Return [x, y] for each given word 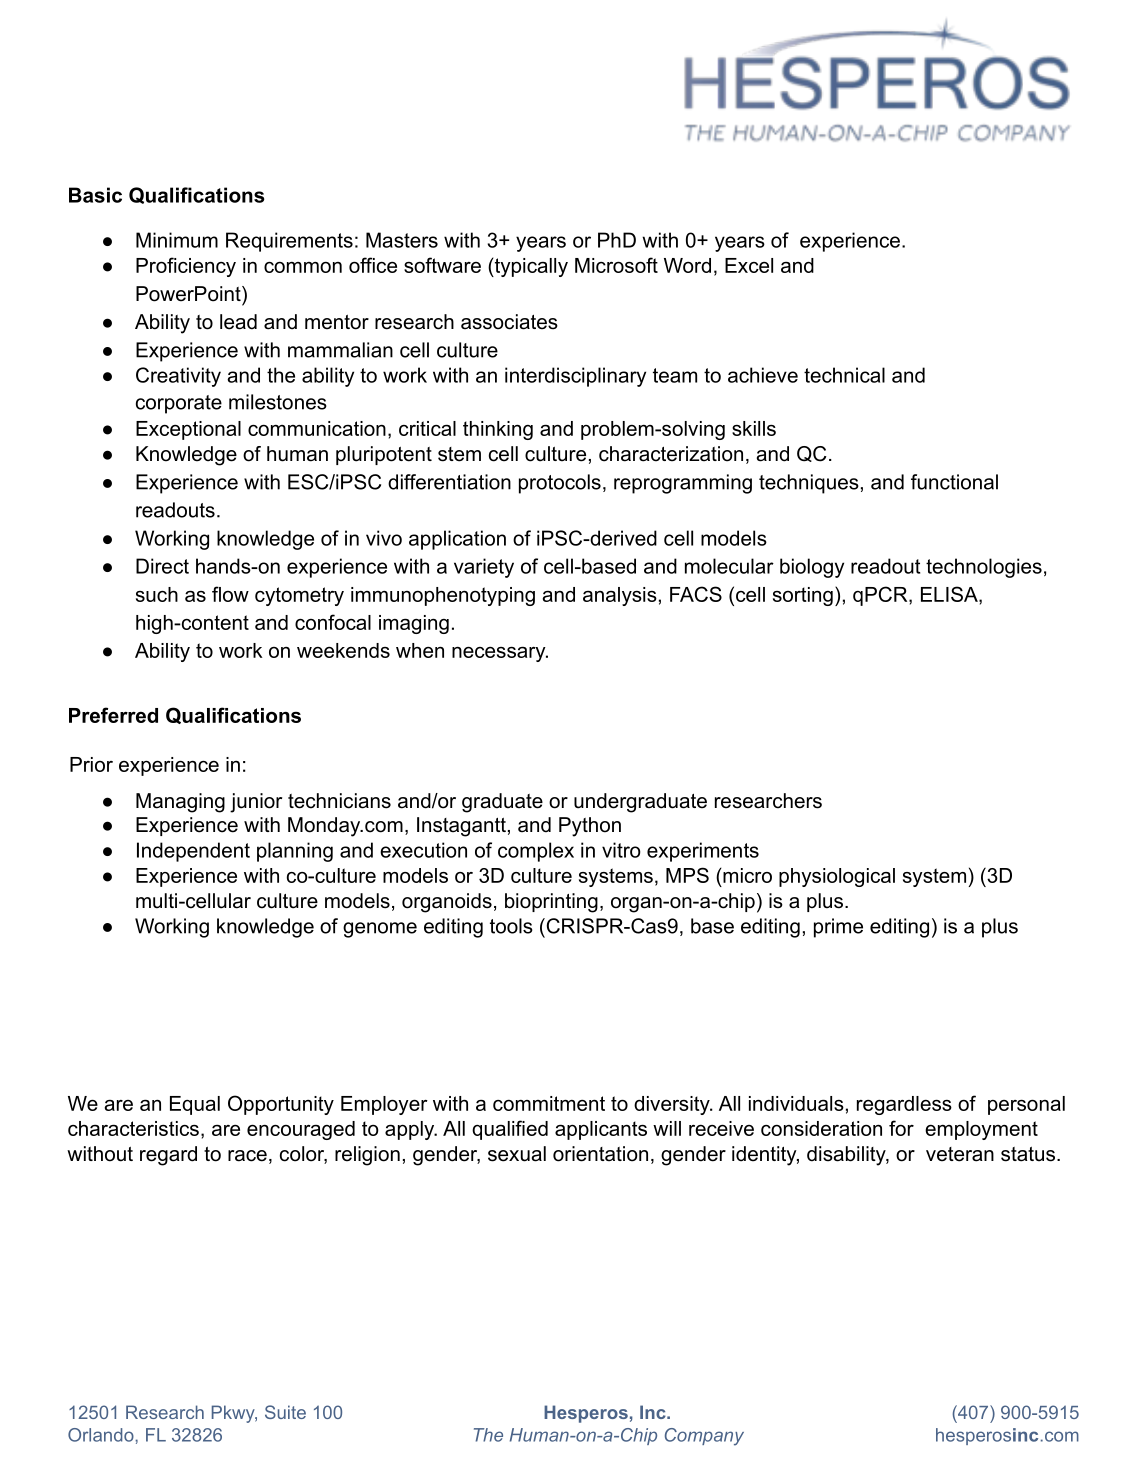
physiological [837, 877]
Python [590, 827]
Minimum [177, 240]
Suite [285, 1412]
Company [704, 1437]
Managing [180, 803]
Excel [749, 265]
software [442, 265]
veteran [960, 1154]
